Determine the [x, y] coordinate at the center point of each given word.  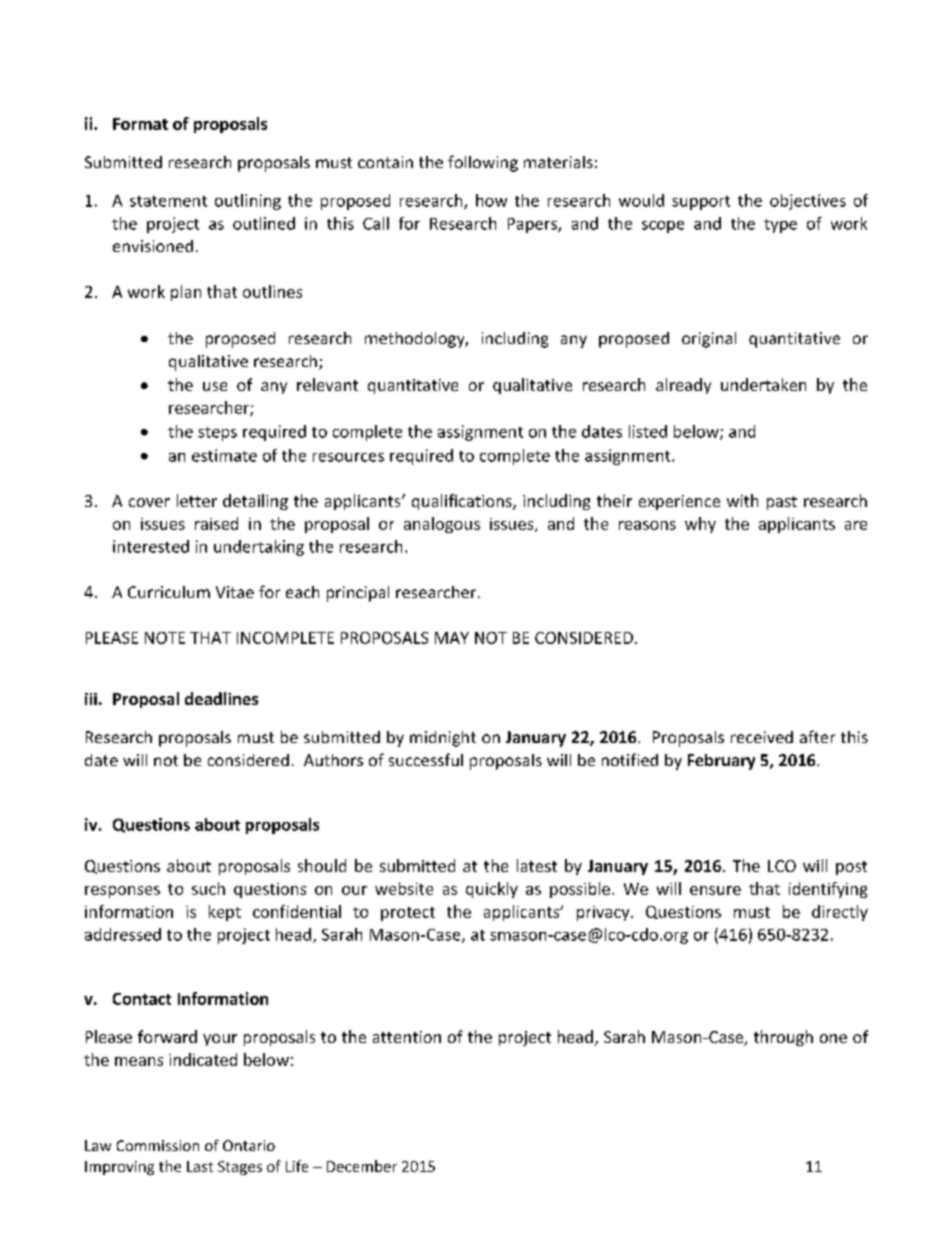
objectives [808, 202]
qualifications [463, 502]
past [782, 503]
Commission [158, 1145]
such [208, 888]
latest [537, 865]
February [721, 762]
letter [197, 500]
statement [168, 201]
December [362, 1166]
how [491, 200]
